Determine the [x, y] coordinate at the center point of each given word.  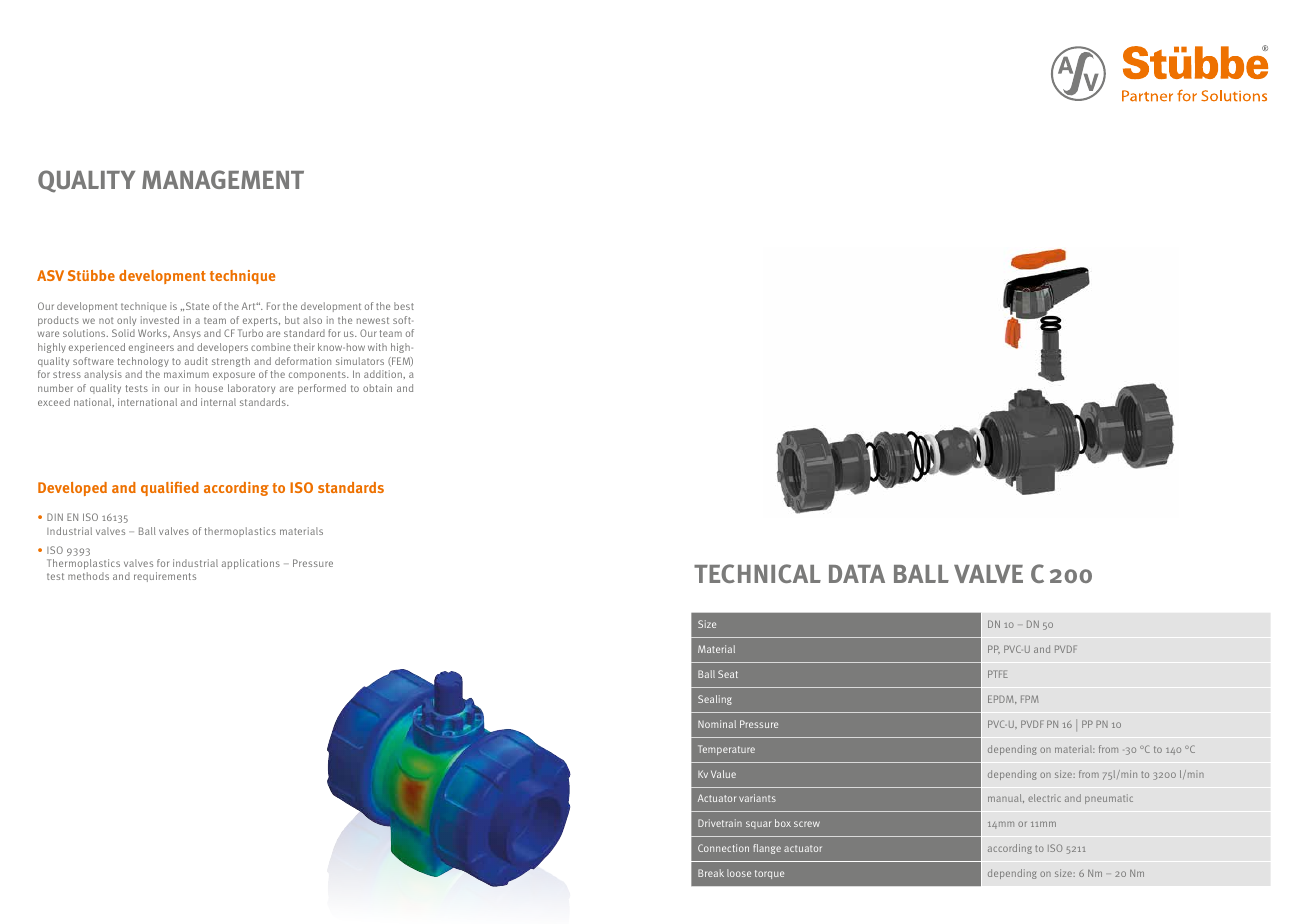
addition [384, 374]
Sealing [715, 700]
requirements [165, 577]
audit [196, 361]
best [404, 306]
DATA [857, 574]
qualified [170, 489]
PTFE [998, 674]
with [377, 347]
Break [711, 873]
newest [373, 320]
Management [223, 179]
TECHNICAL [757, 573]
